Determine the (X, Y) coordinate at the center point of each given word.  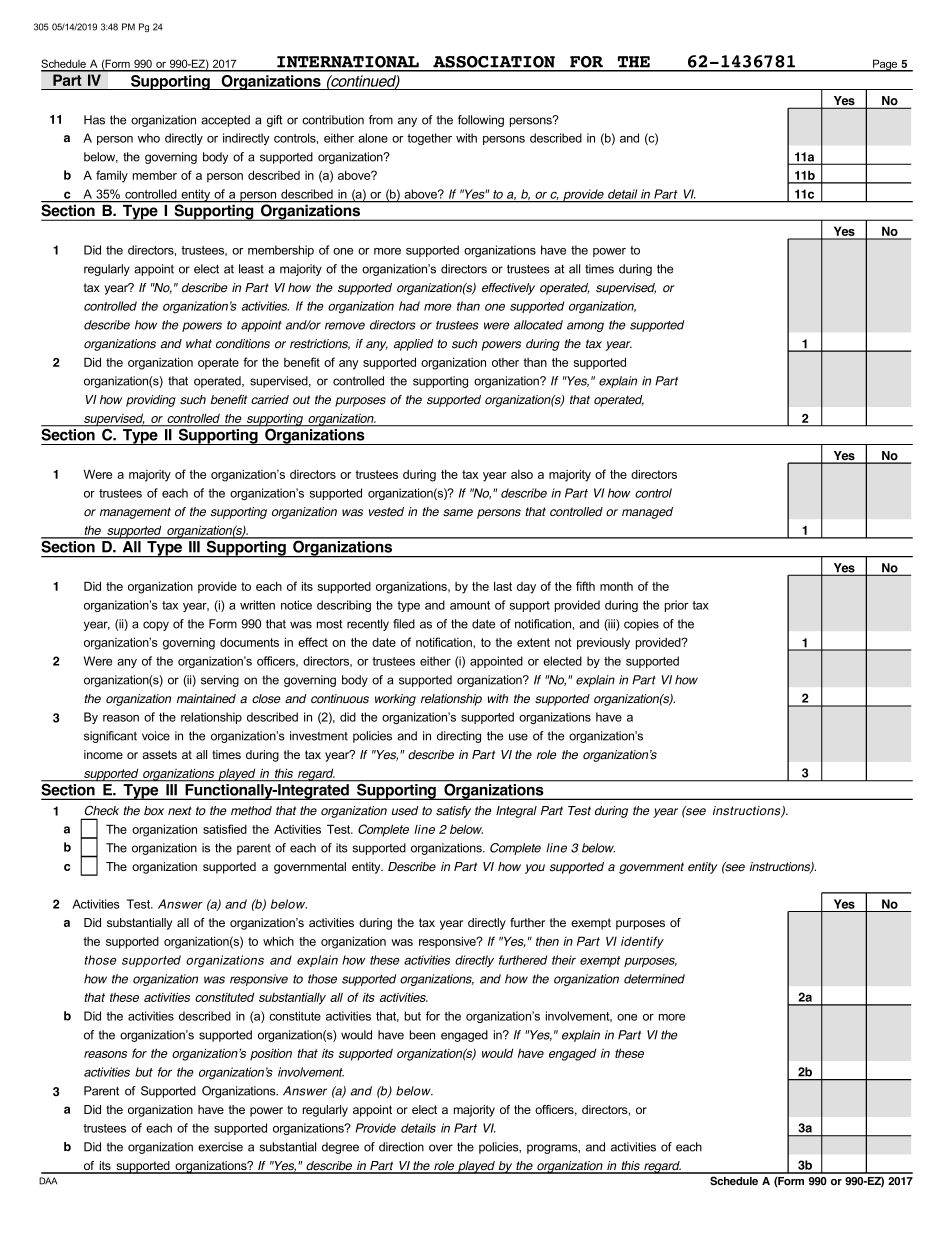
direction (401, 1147)
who (149, 138)
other (505, 362)
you (535, 869)
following (481, 121)
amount (470, 605)
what (199, 343)
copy (156, 626)
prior (676, 606)
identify (642, 942)
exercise (220, 1147)
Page (885, 65)
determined (654, 979)
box (154, 811)
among (585, 327)
